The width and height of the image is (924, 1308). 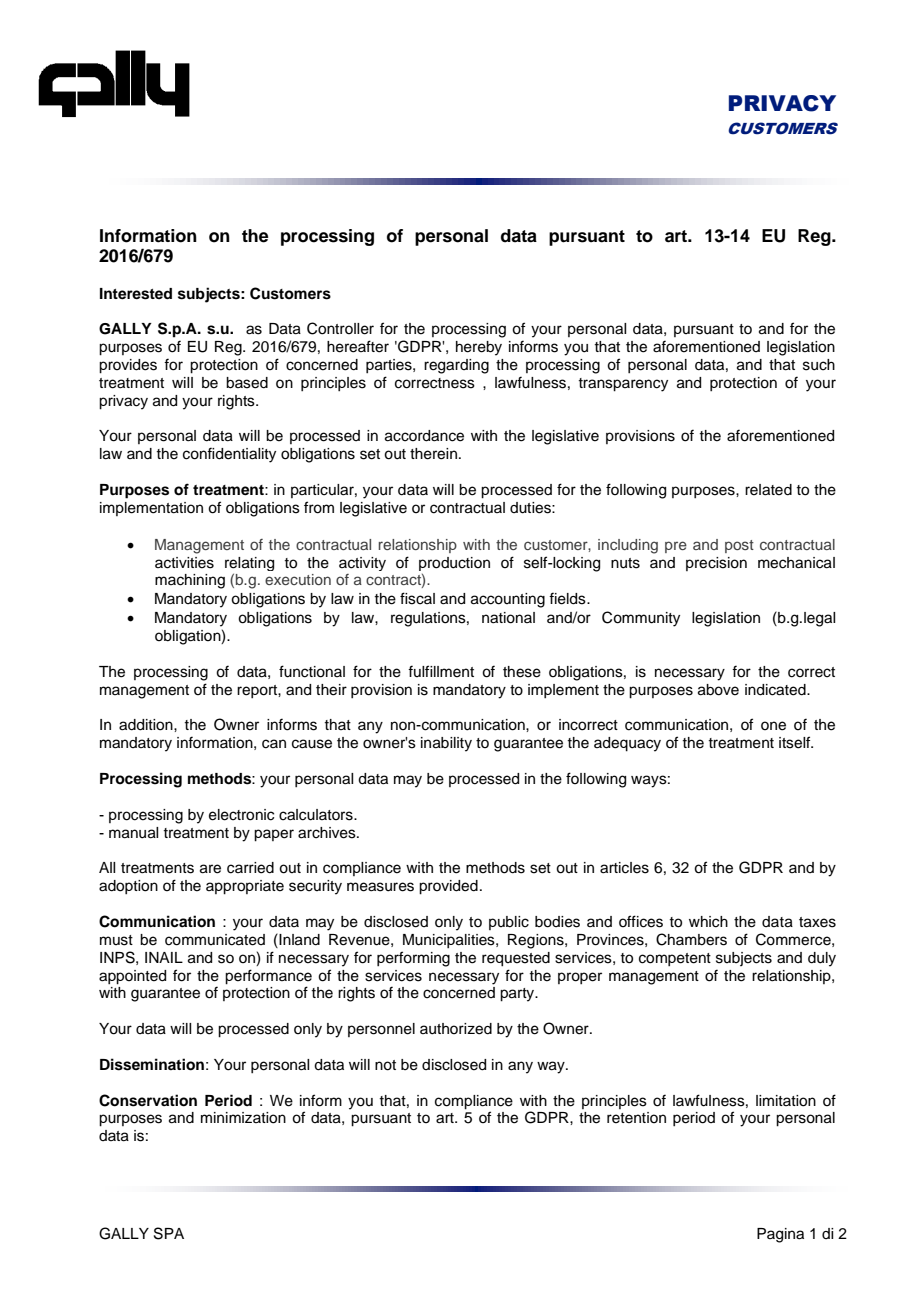 I want to click on addition, so click(x=147, y=725).
